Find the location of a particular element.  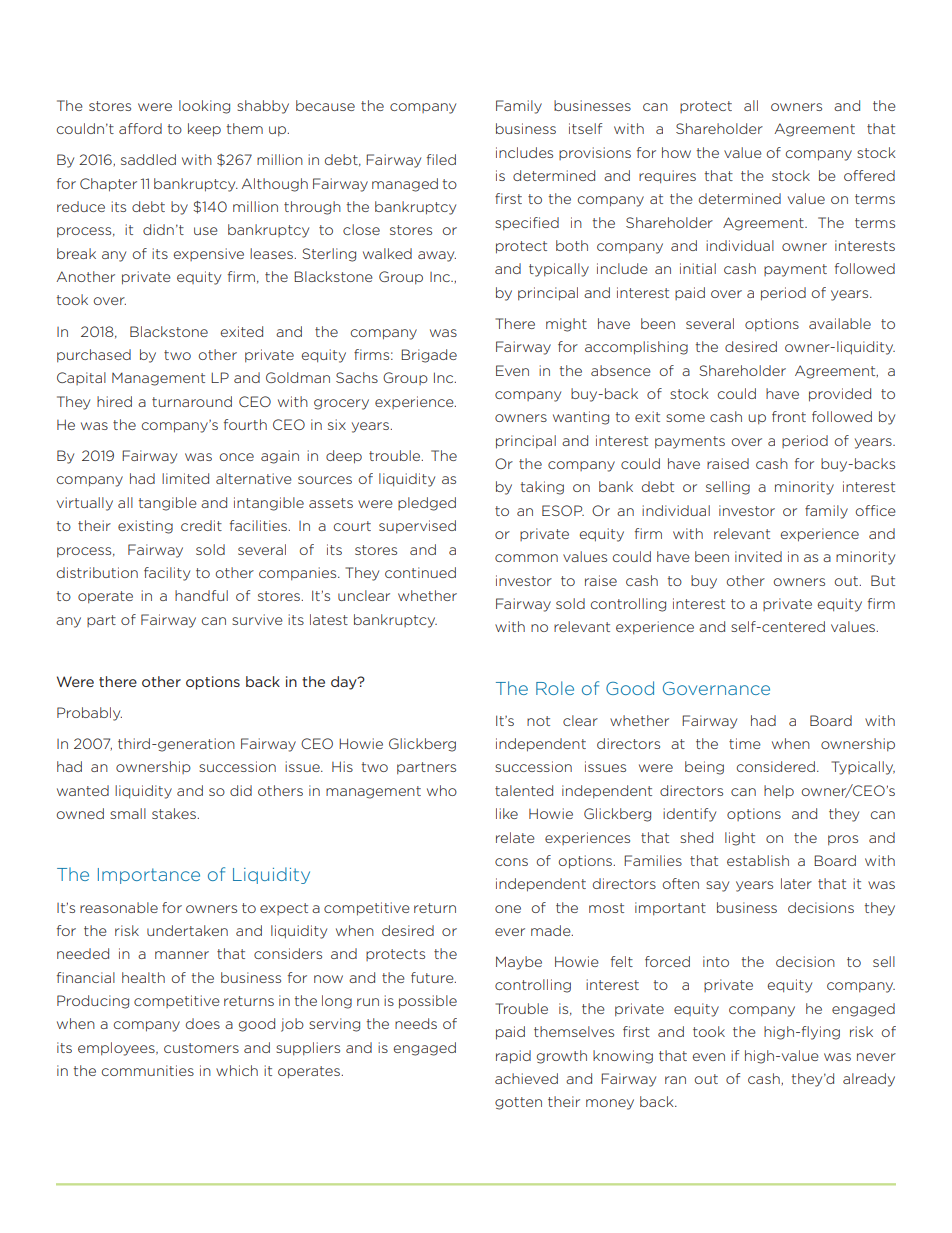

filed is located at coordinates (441, 159).
